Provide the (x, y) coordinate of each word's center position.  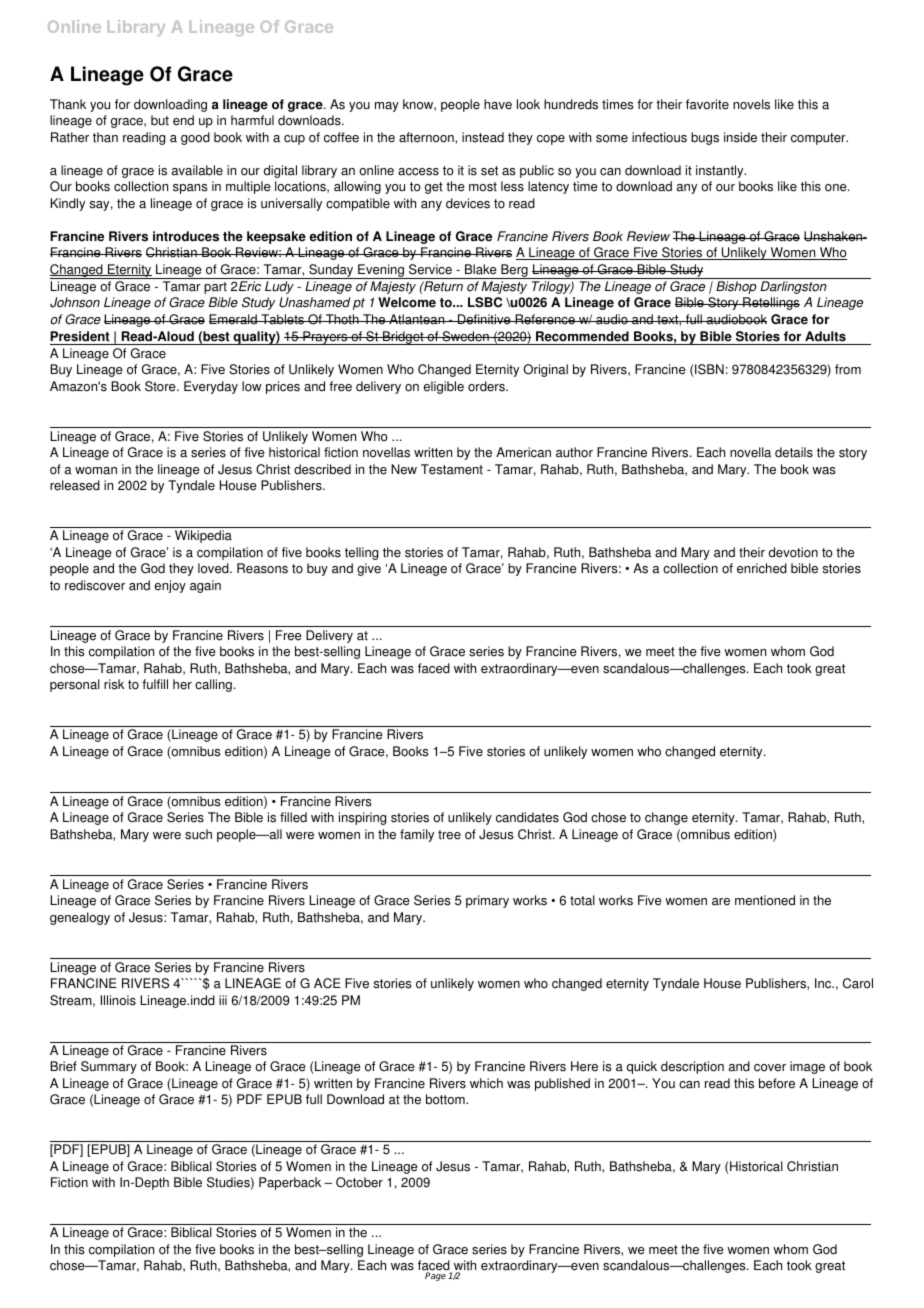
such (198, 834)
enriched (762, 568)
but (160, 120)
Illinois (118, 1000)
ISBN (709, 369)
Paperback (290, 1183)
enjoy (170, 586)
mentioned (765, 900)
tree (449, 835)
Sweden (465, 336)
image (807, 1067)
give (369, 569)
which (486, 1083)
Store (161, 386)
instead (483, 137)
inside (740, 137)
